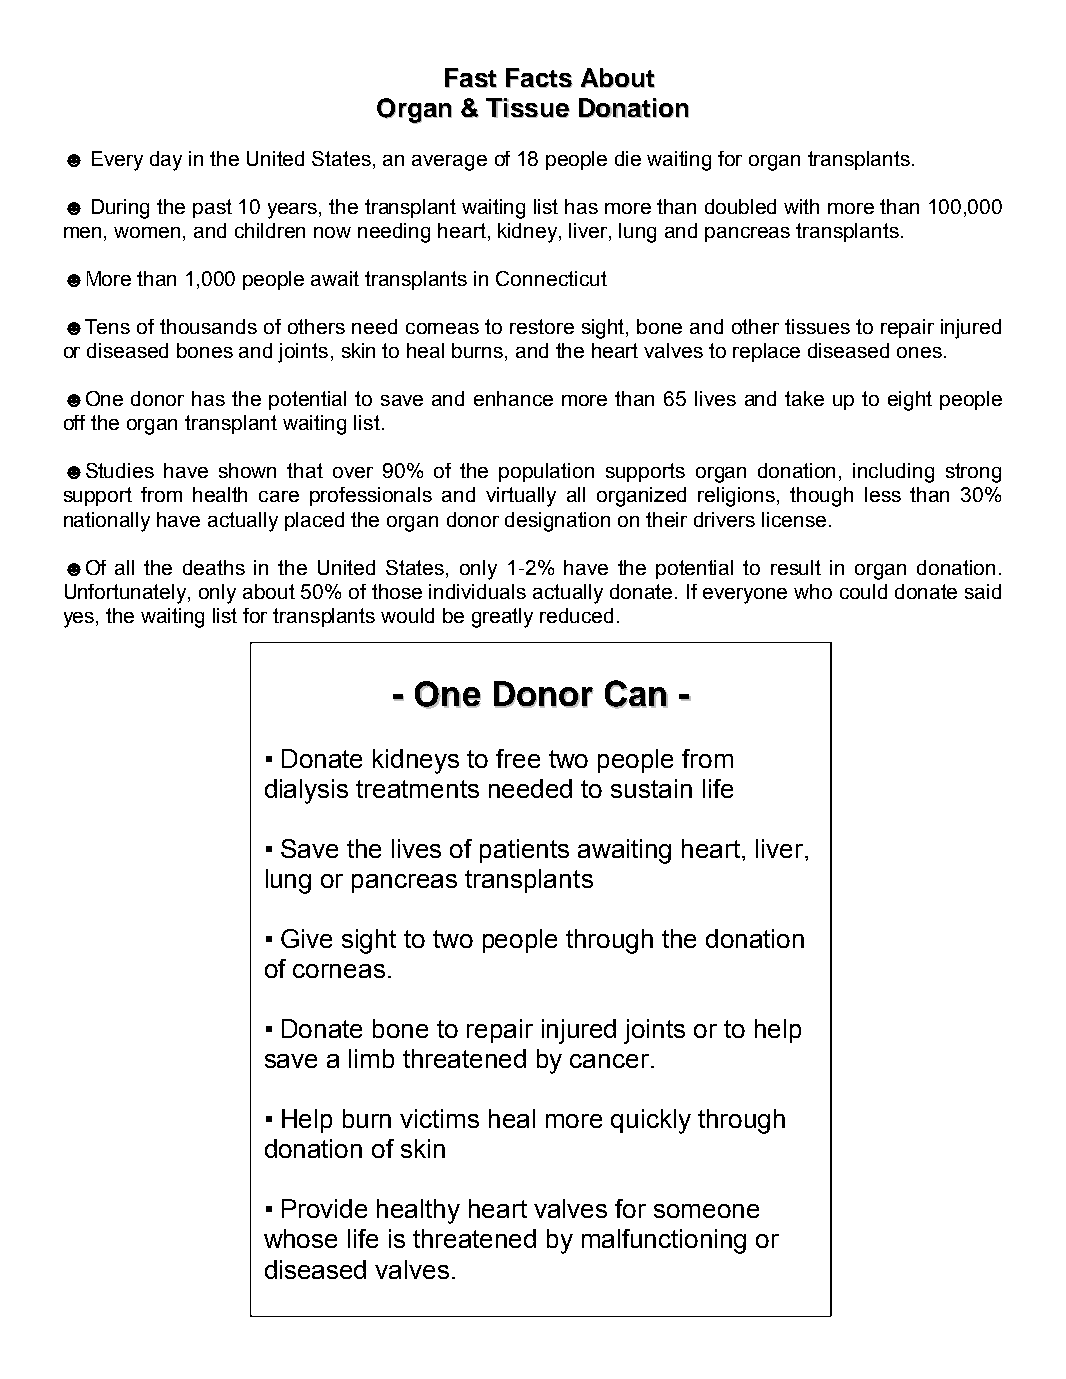  I want to click on patients, so click(524, 851).
